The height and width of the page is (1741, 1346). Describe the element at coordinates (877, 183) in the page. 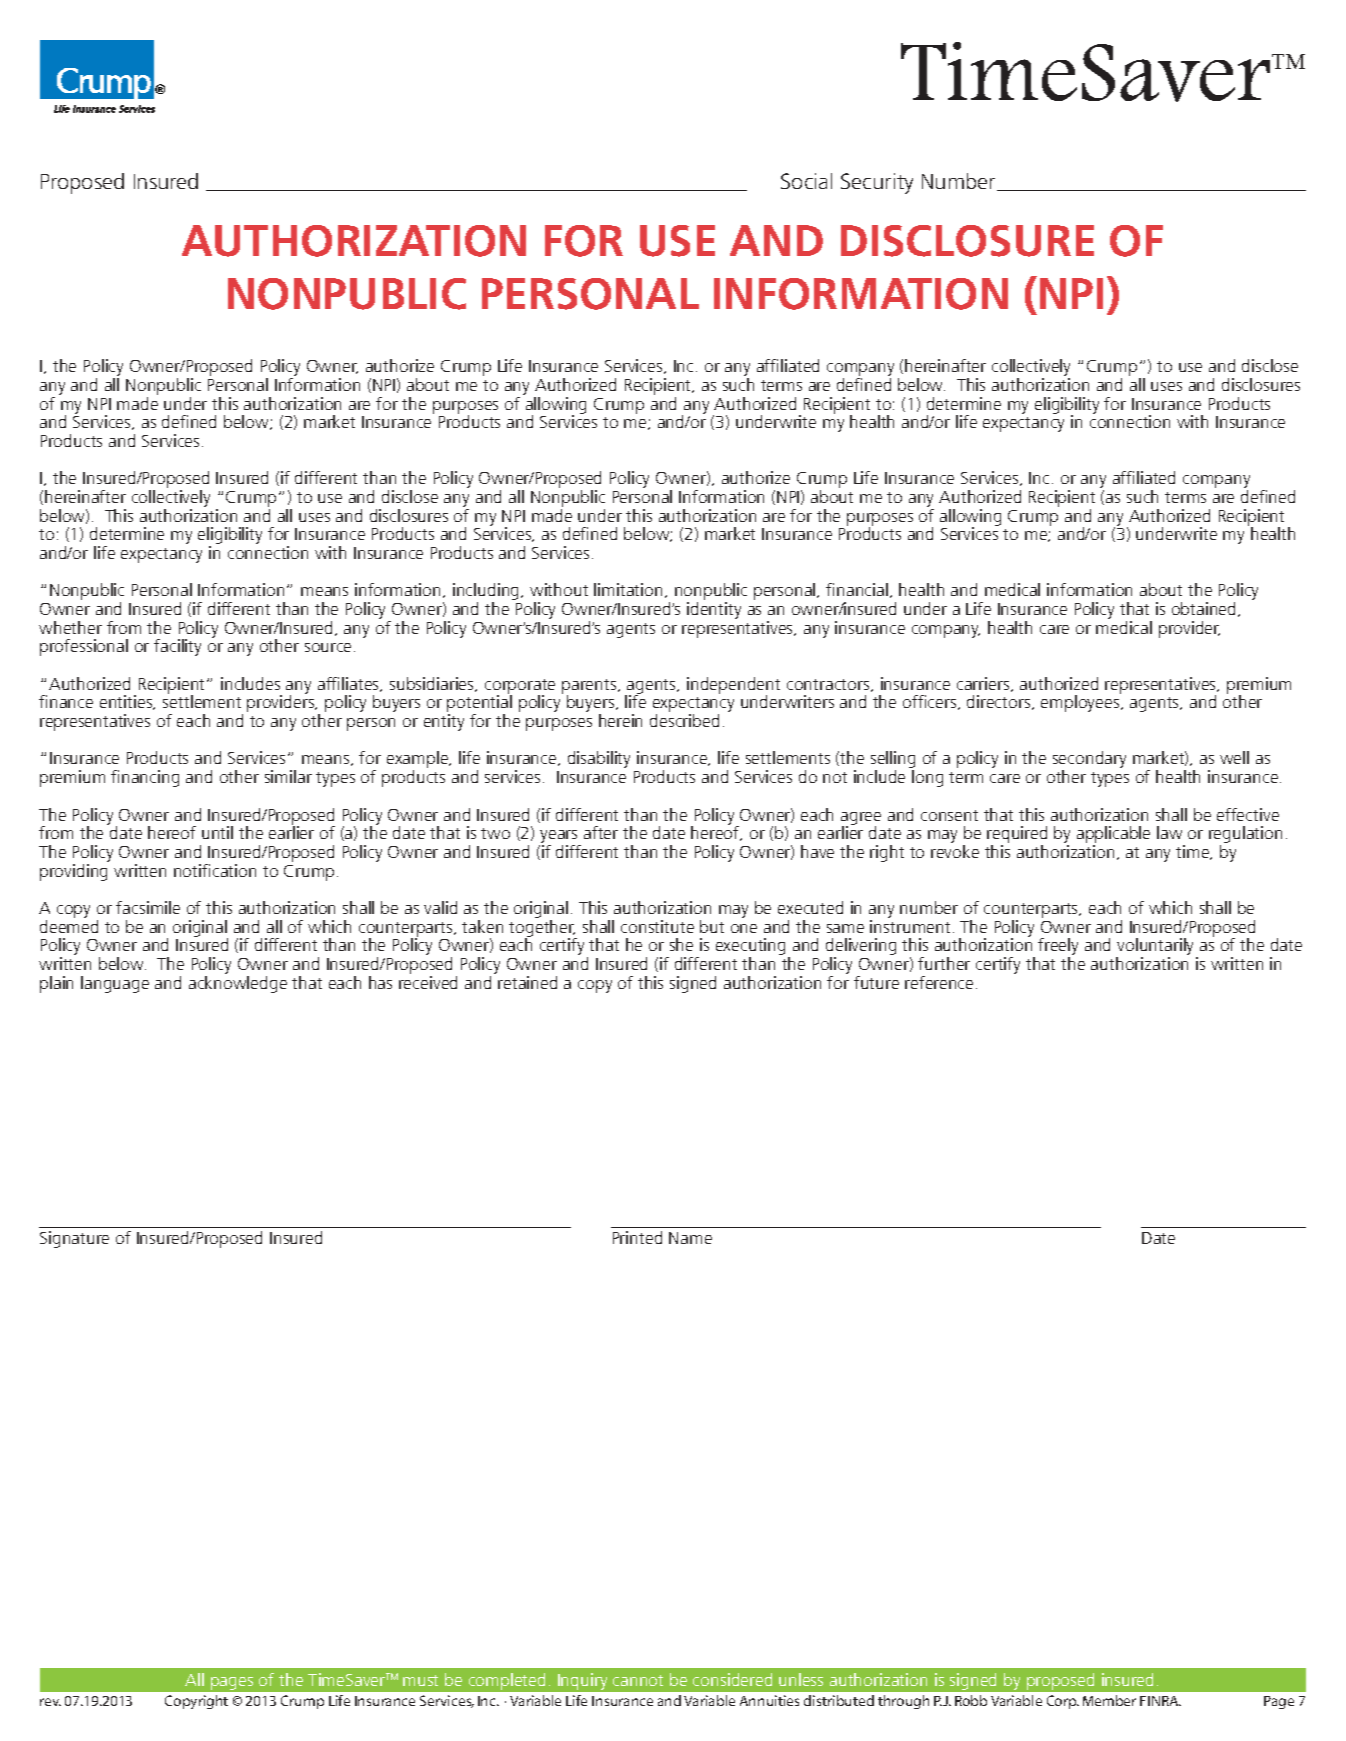

I see `Security` at that location.
